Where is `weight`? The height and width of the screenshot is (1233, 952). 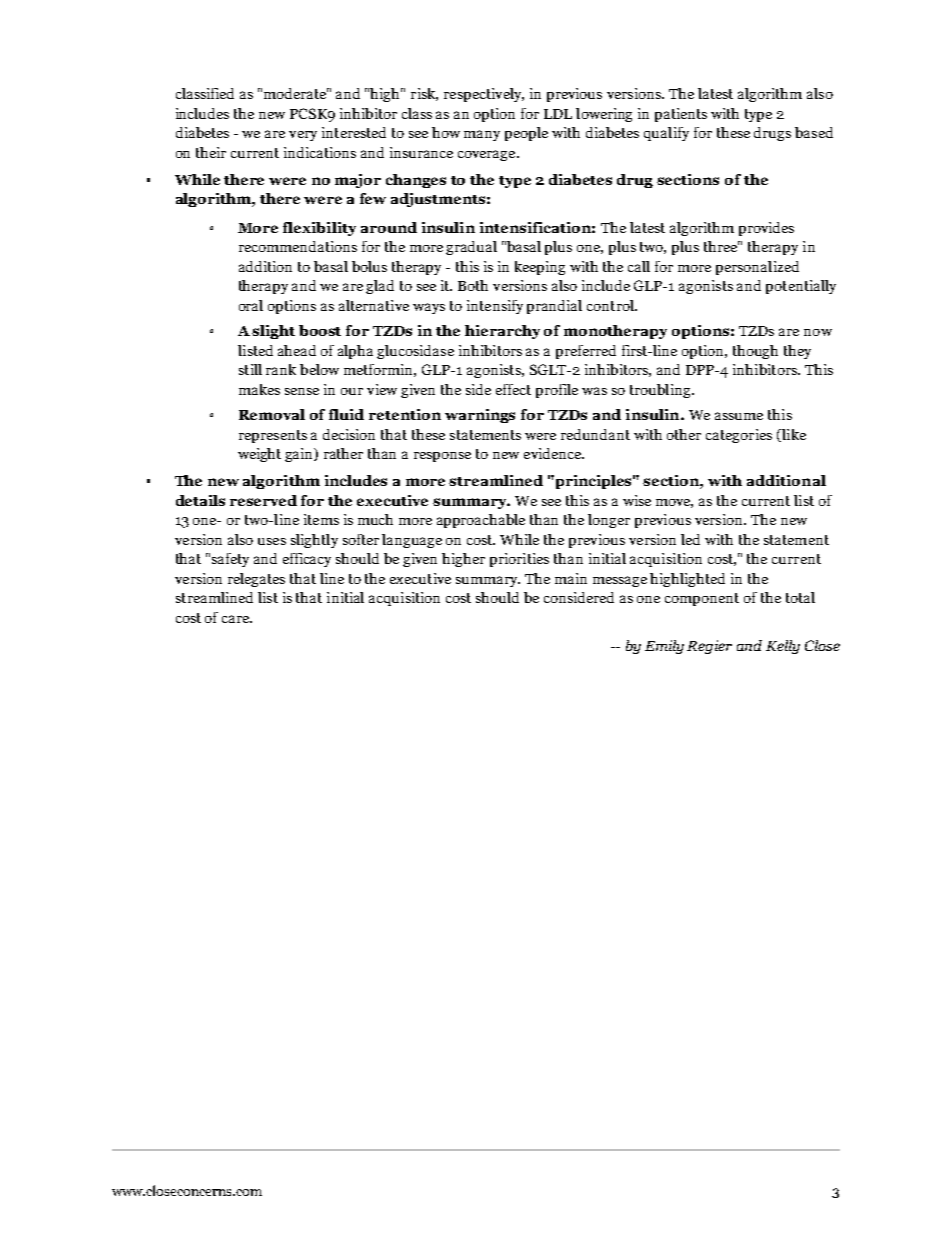
weight is located at coordinates (259, 455).
